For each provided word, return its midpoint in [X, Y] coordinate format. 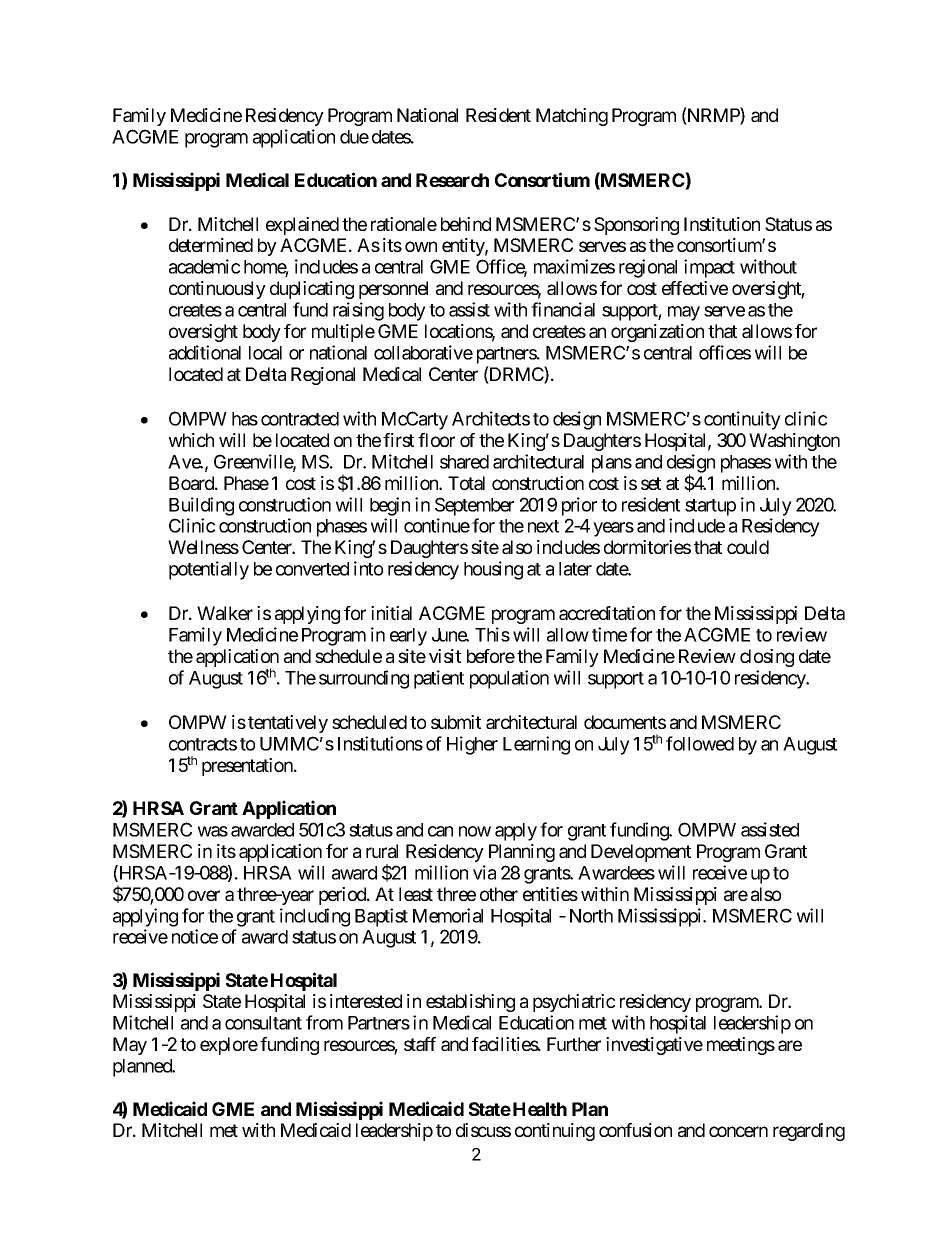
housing [493, 570]
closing [767, 658]
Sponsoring [636, 226]
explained [302, 226]
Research [452, 180]
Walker [225, 613]
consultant [263, 1023]
